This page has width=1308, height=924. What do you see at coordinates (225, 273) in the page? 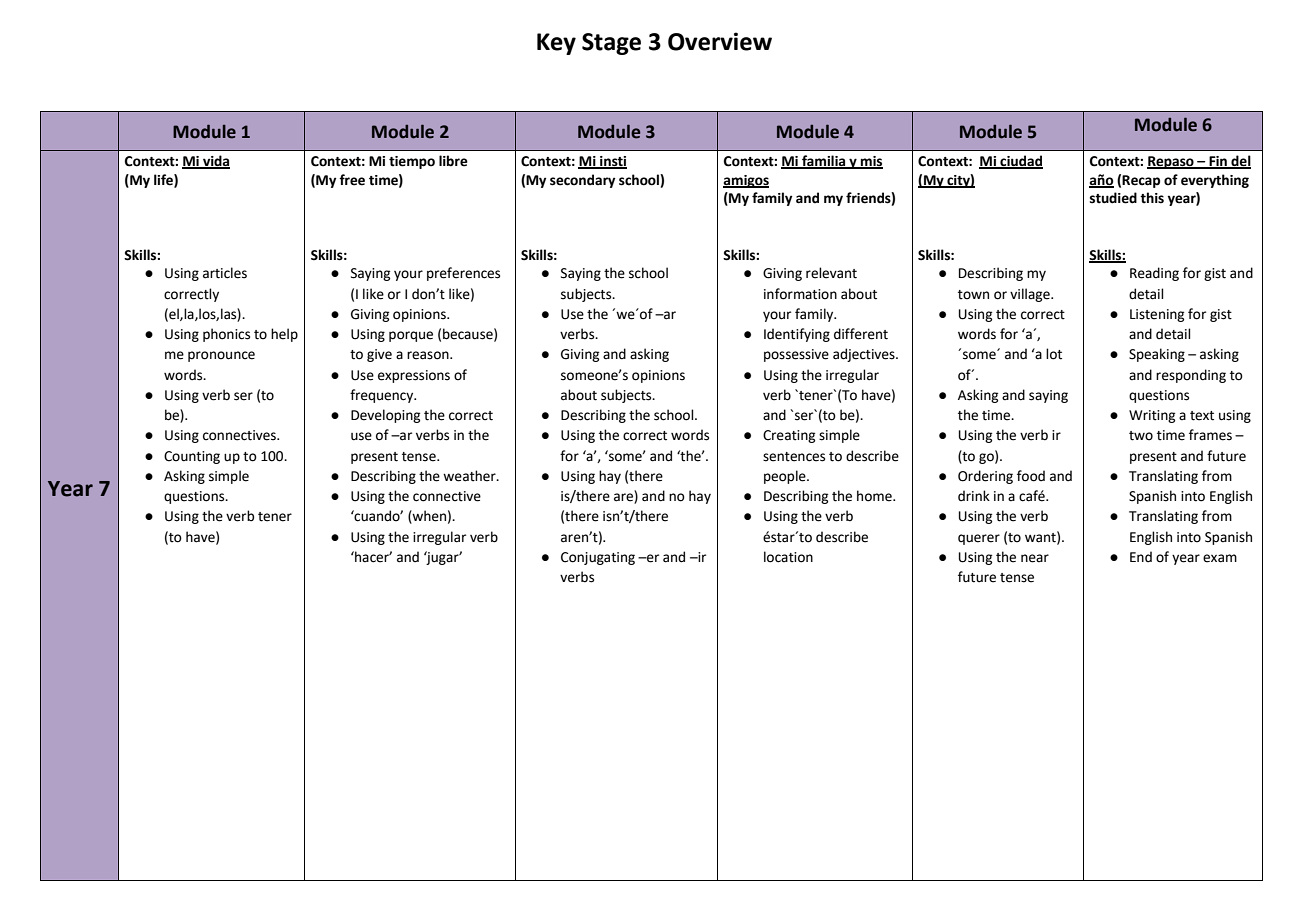
I see `articles` at bounding box center [225, 273].
